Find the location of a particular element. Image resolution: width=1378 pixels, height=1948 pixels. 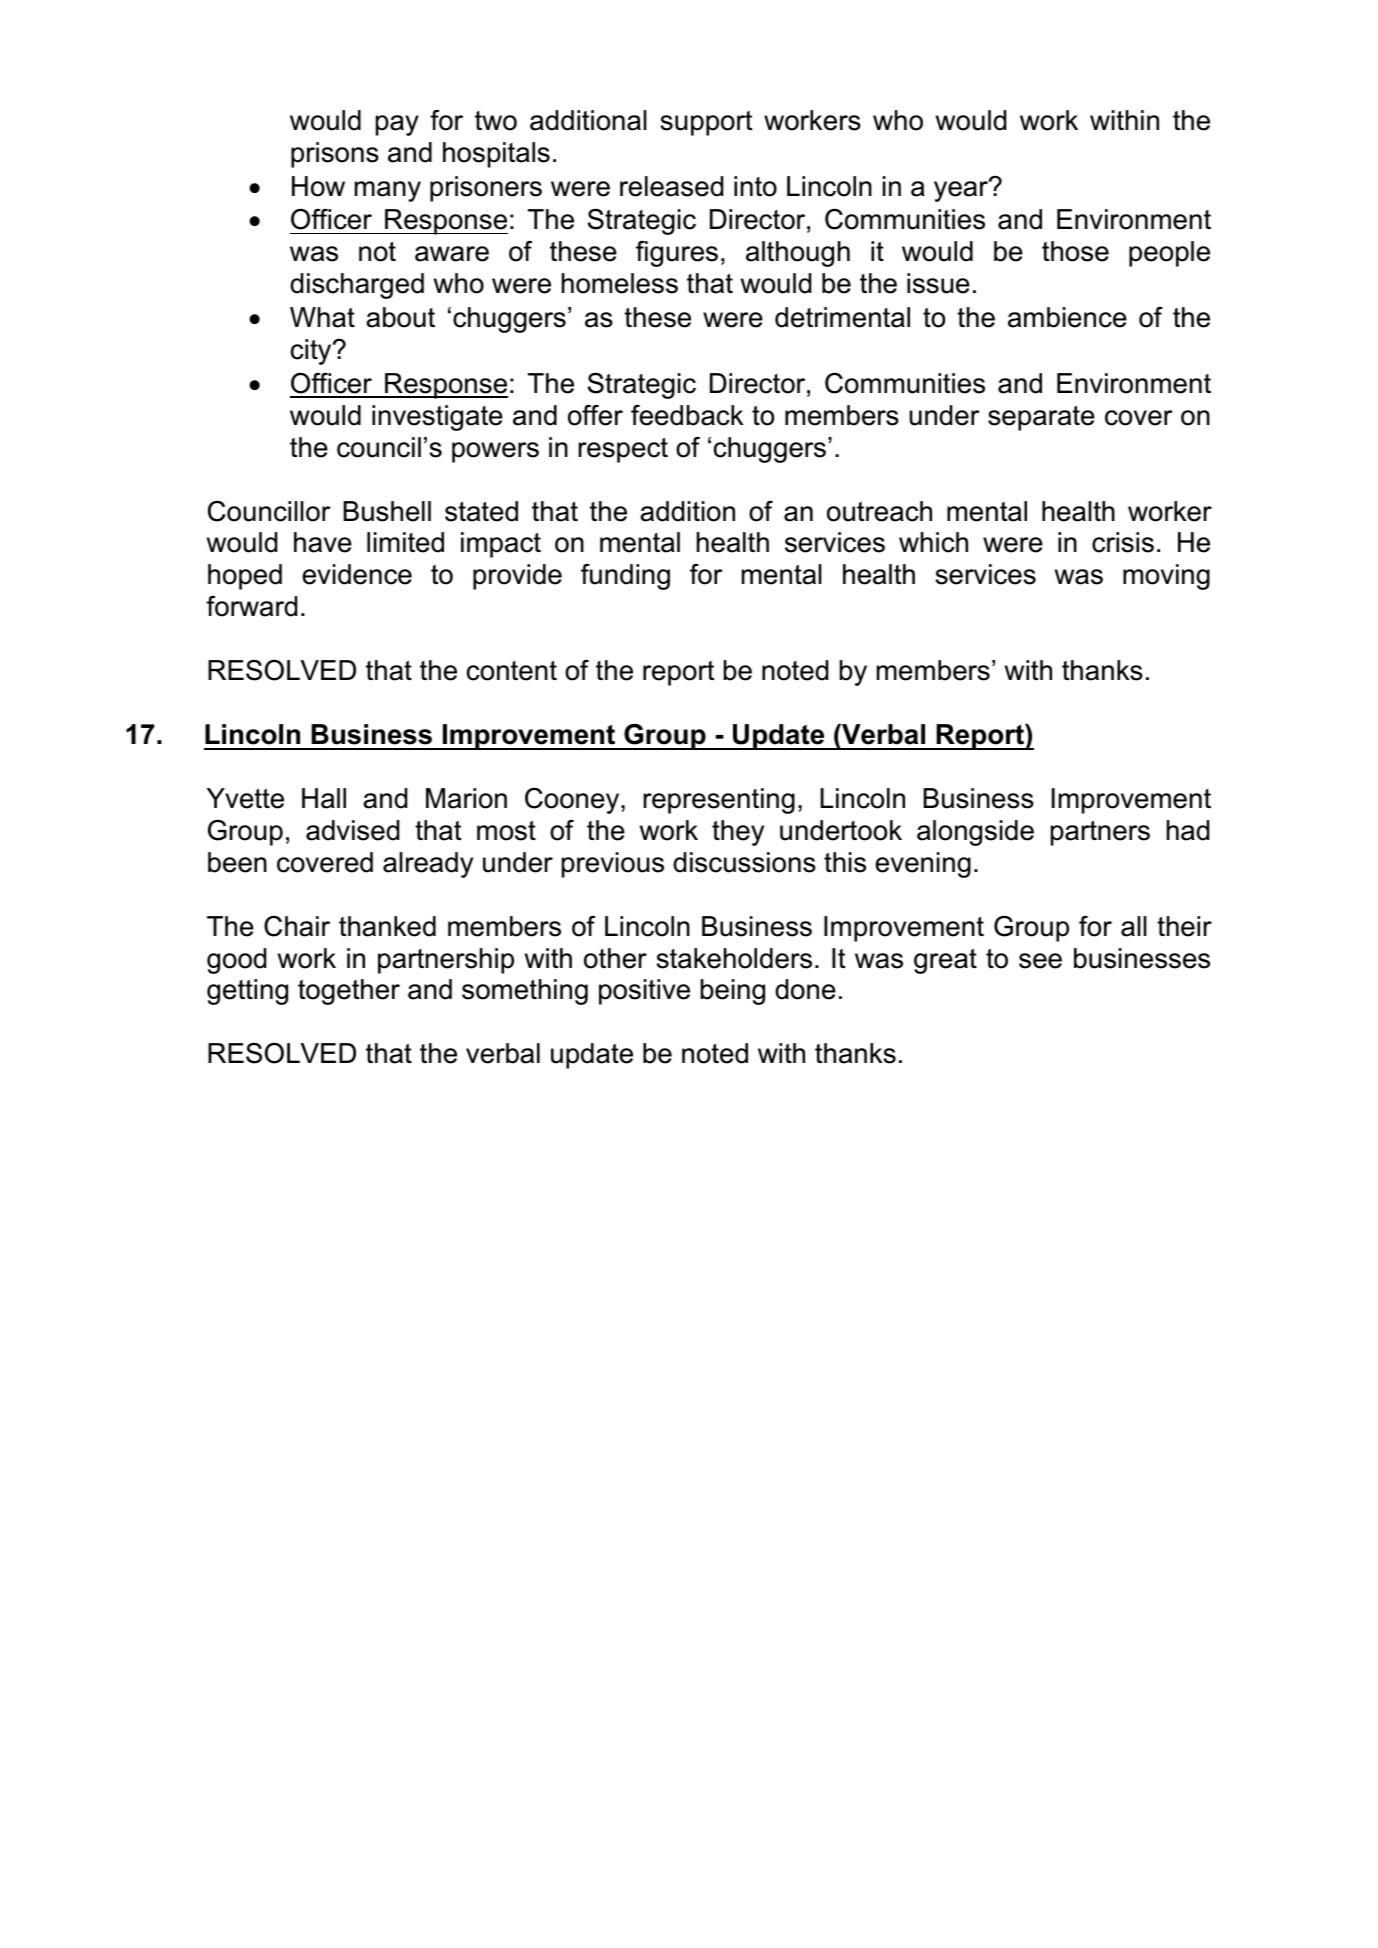

year is located at coordinates (962, 190).
